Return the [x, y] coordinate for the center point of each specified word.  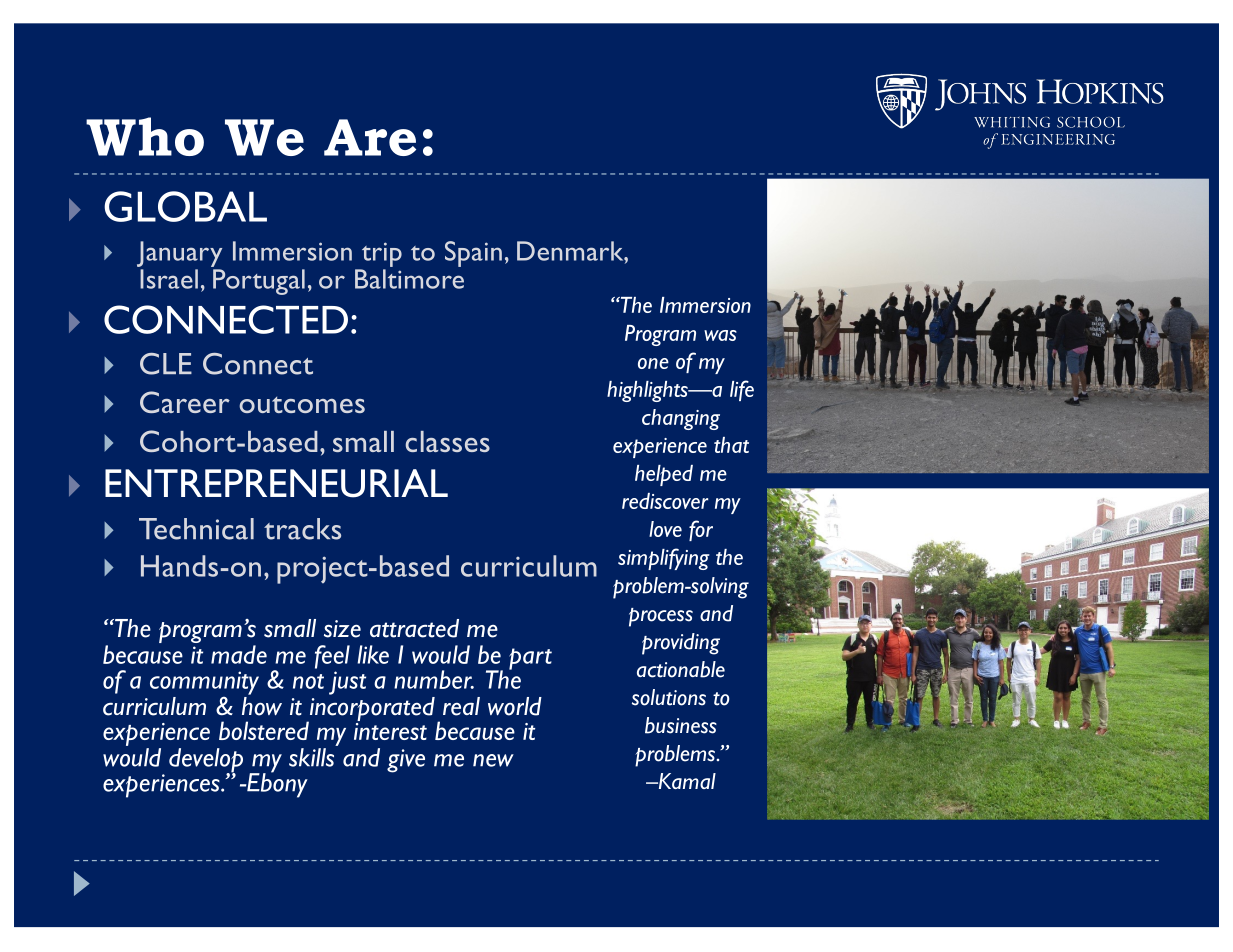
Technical [196, 529]
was [720, 335]
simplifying [664, 559]
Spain [473, 254]
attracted [414, 628]
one [653, 363]
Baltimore [409, 279]
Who [145, 136]
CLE [166, 364]
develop [206, 761]
